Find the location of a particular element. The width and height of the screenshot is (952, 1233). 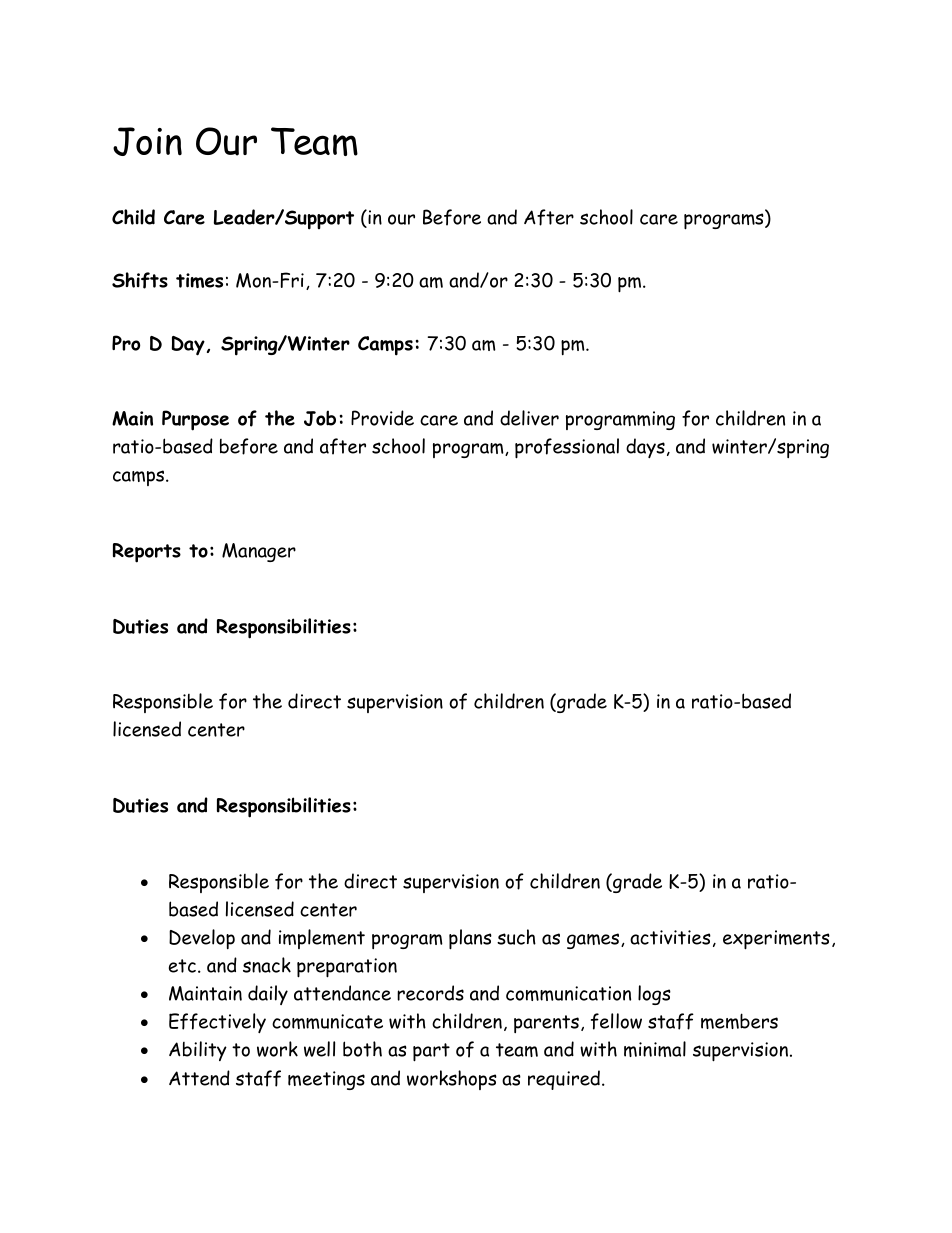

Develop is located at coordinates (202, 939).
